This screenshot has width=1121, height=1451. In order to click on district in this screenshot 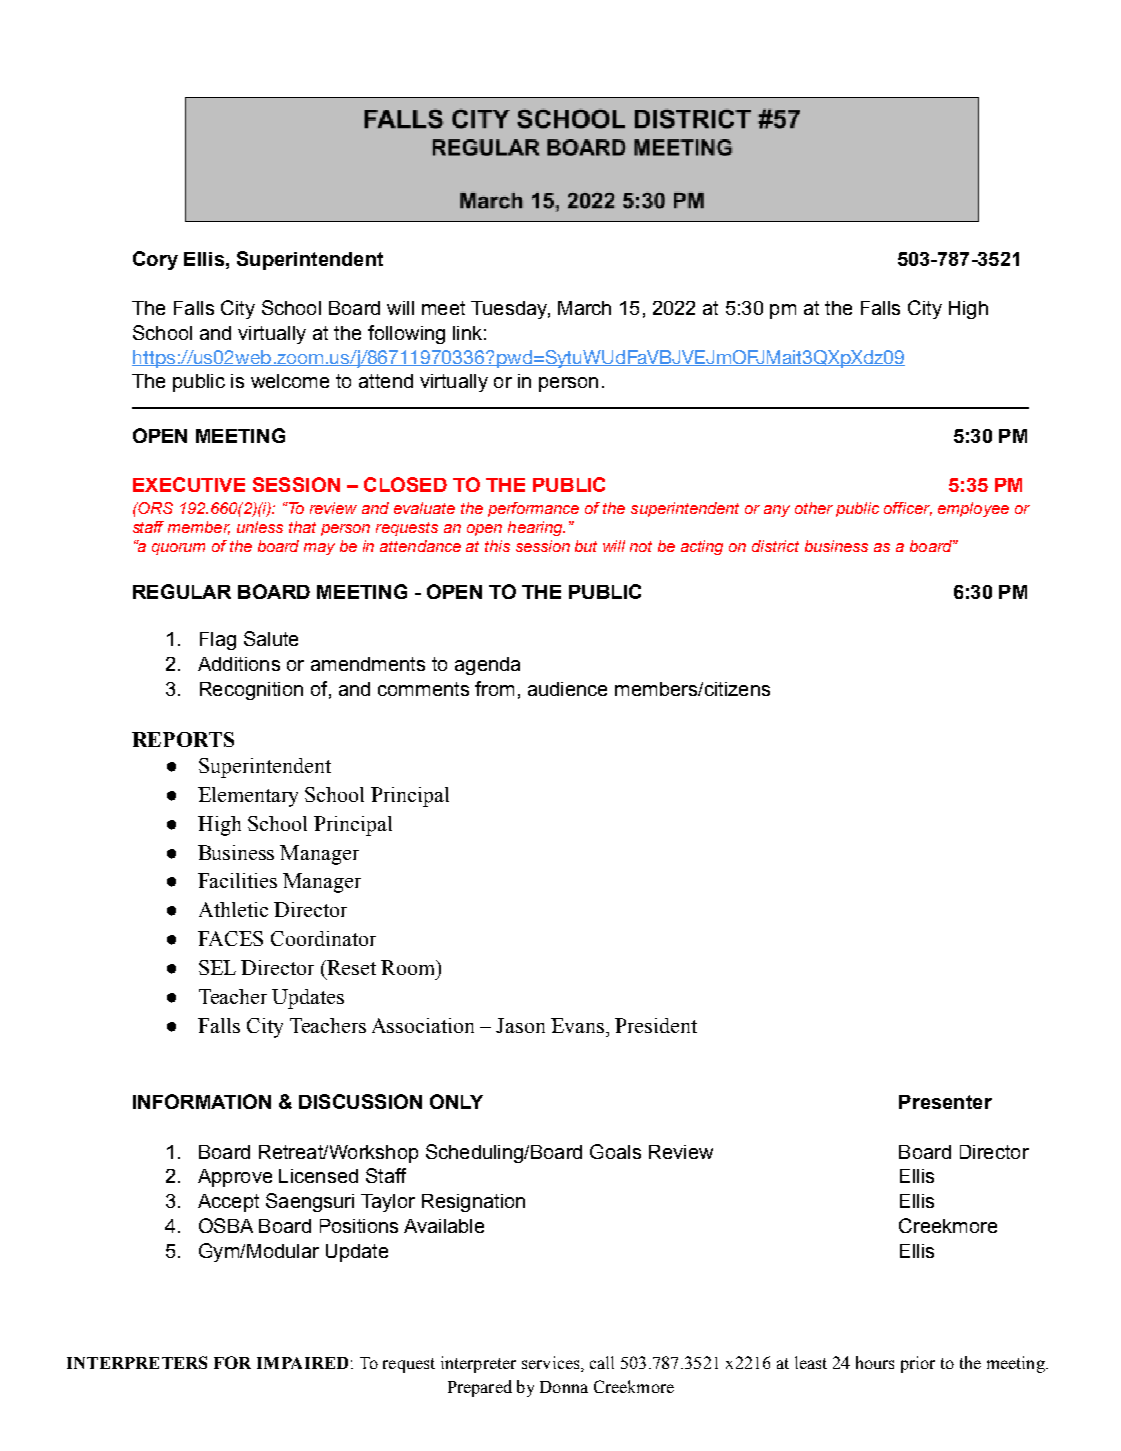, I will do `click(775, 546)`.
